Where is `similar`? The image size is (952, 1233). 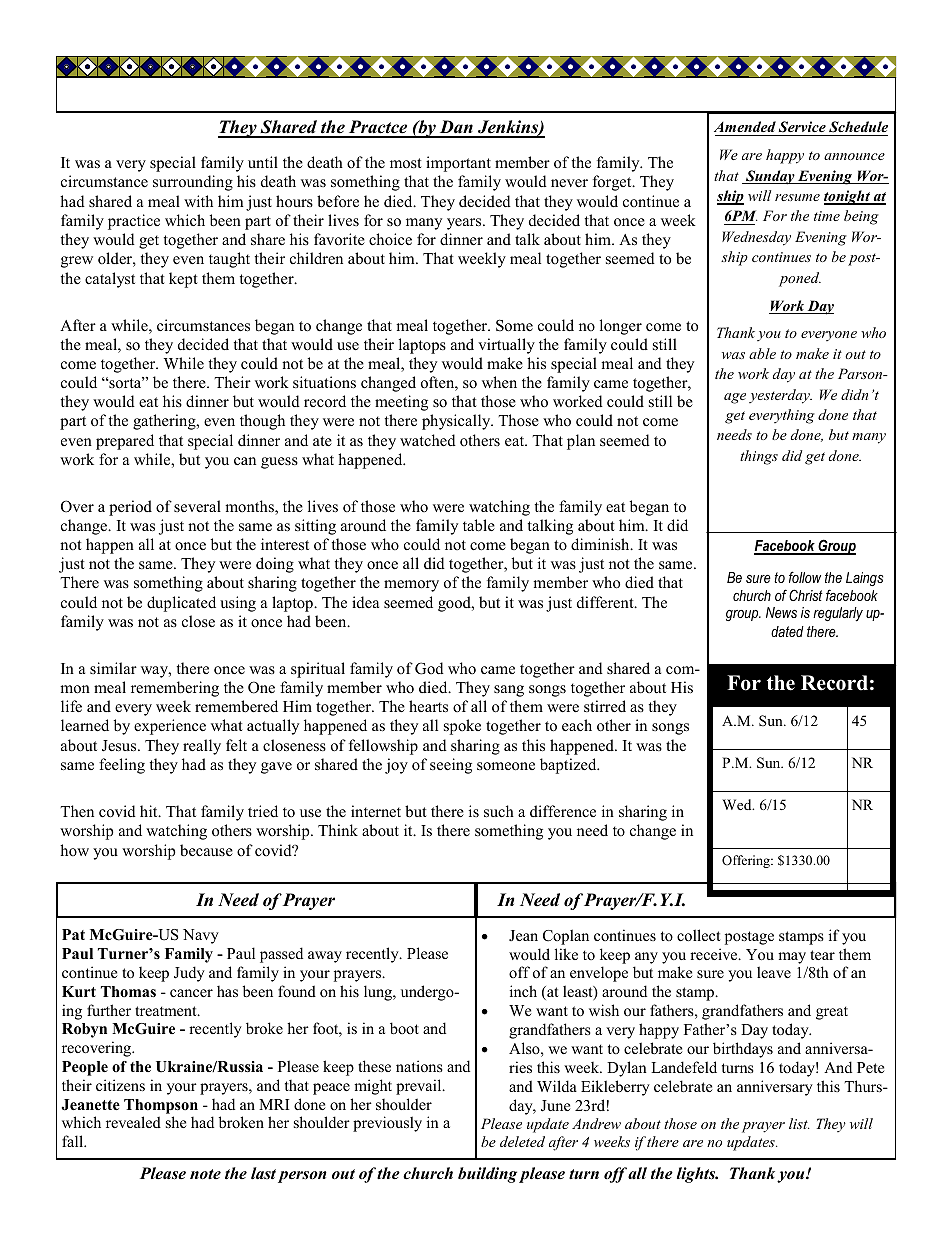
similar is located at coordinates (113, 668).
